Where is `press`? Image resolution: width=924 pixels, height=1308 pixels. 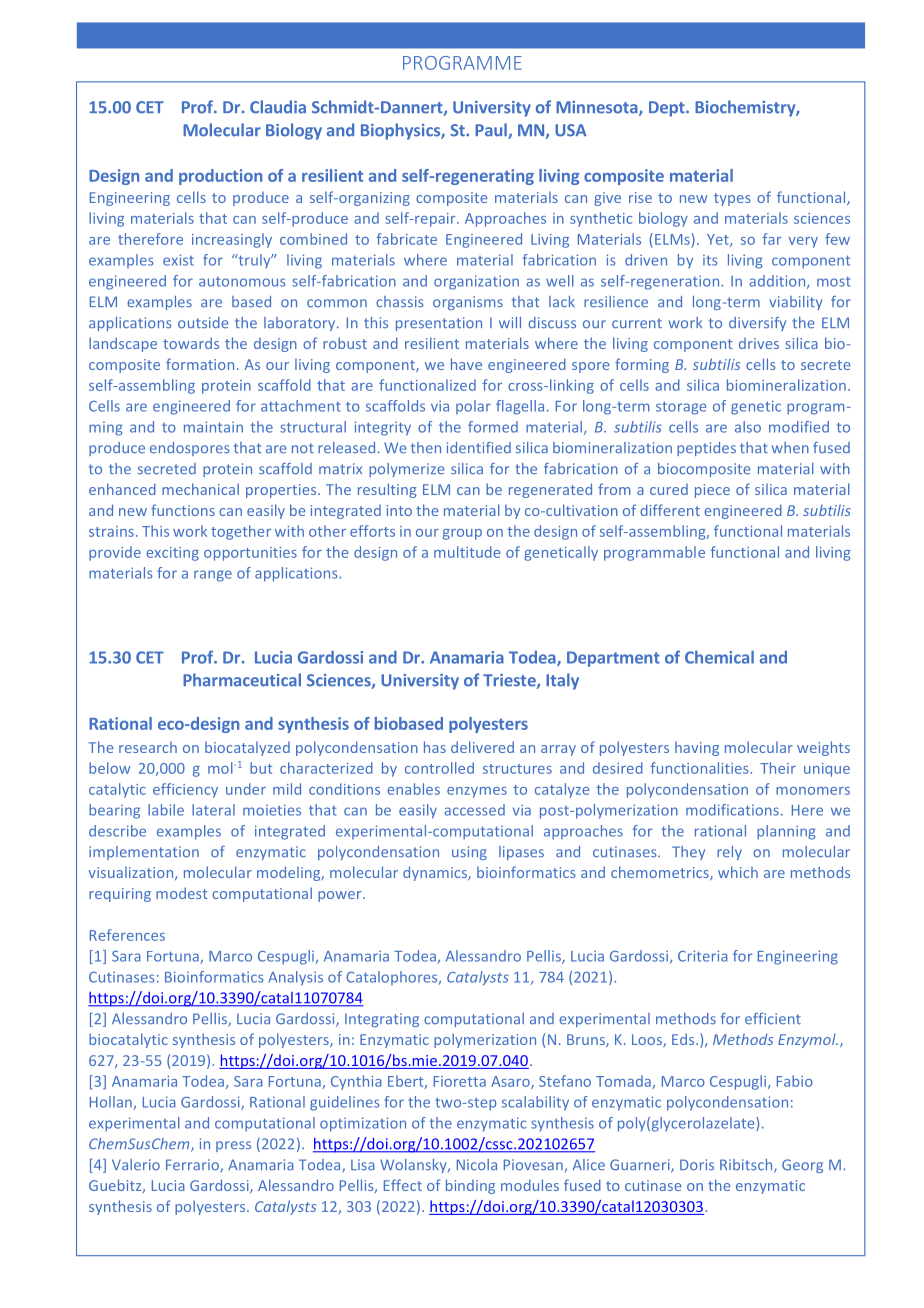
press is located at coordinates (233, 1146).
